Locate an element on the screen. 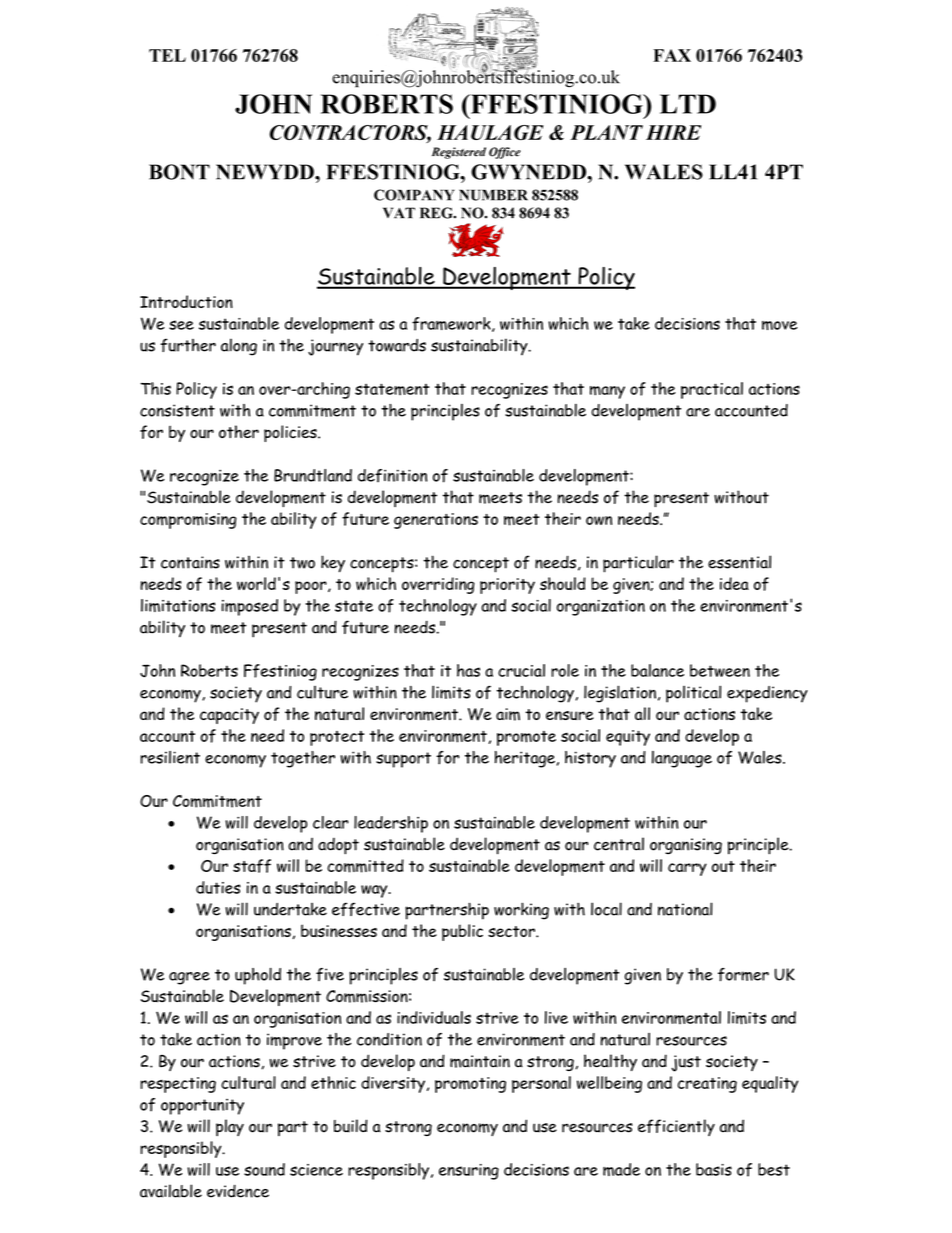 Image resolution: width=952 pixels, height=1233 pixels. duties is located at coordinates (218, 887).
